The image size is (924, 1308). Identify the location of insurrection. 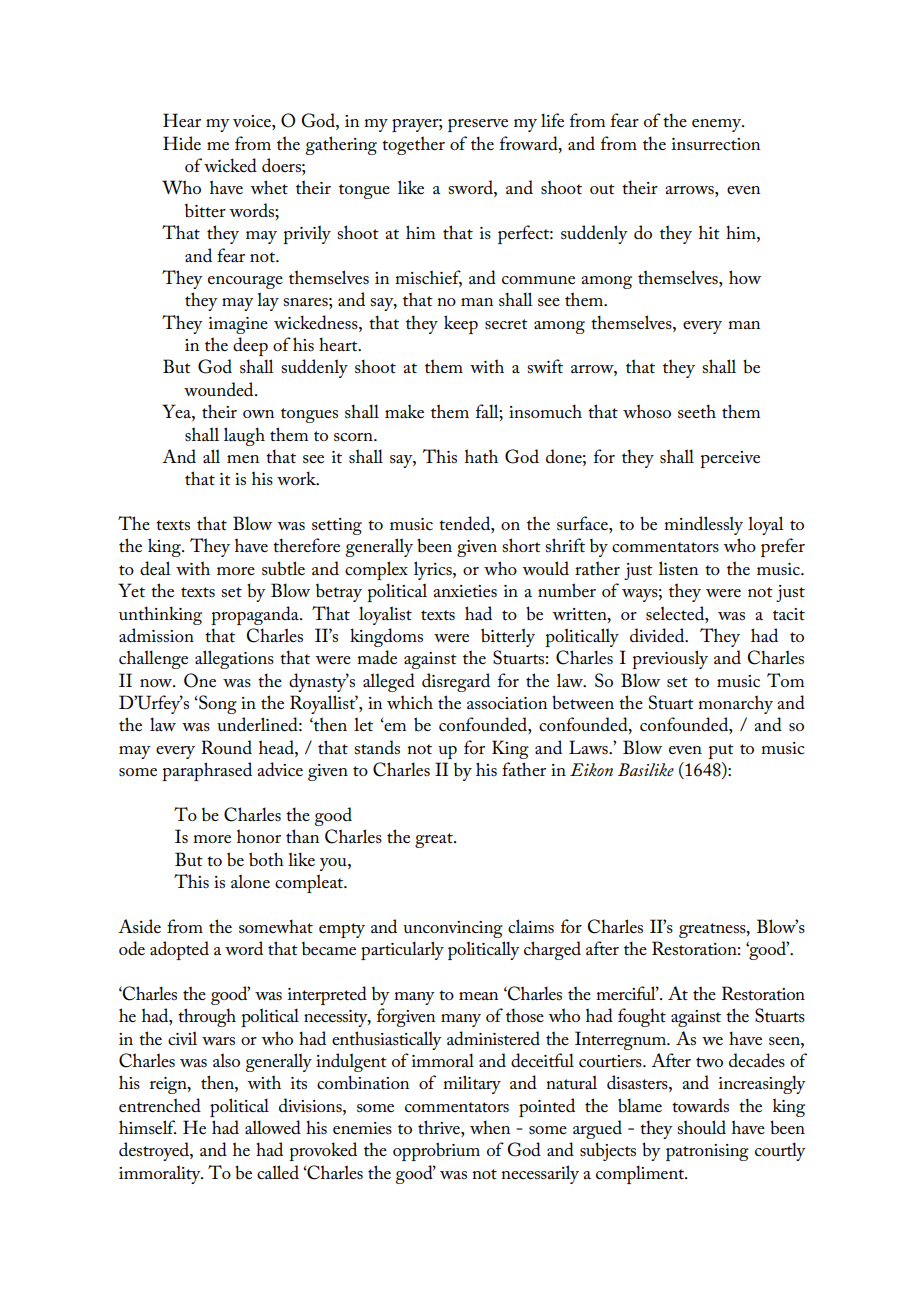
(716, 144).
